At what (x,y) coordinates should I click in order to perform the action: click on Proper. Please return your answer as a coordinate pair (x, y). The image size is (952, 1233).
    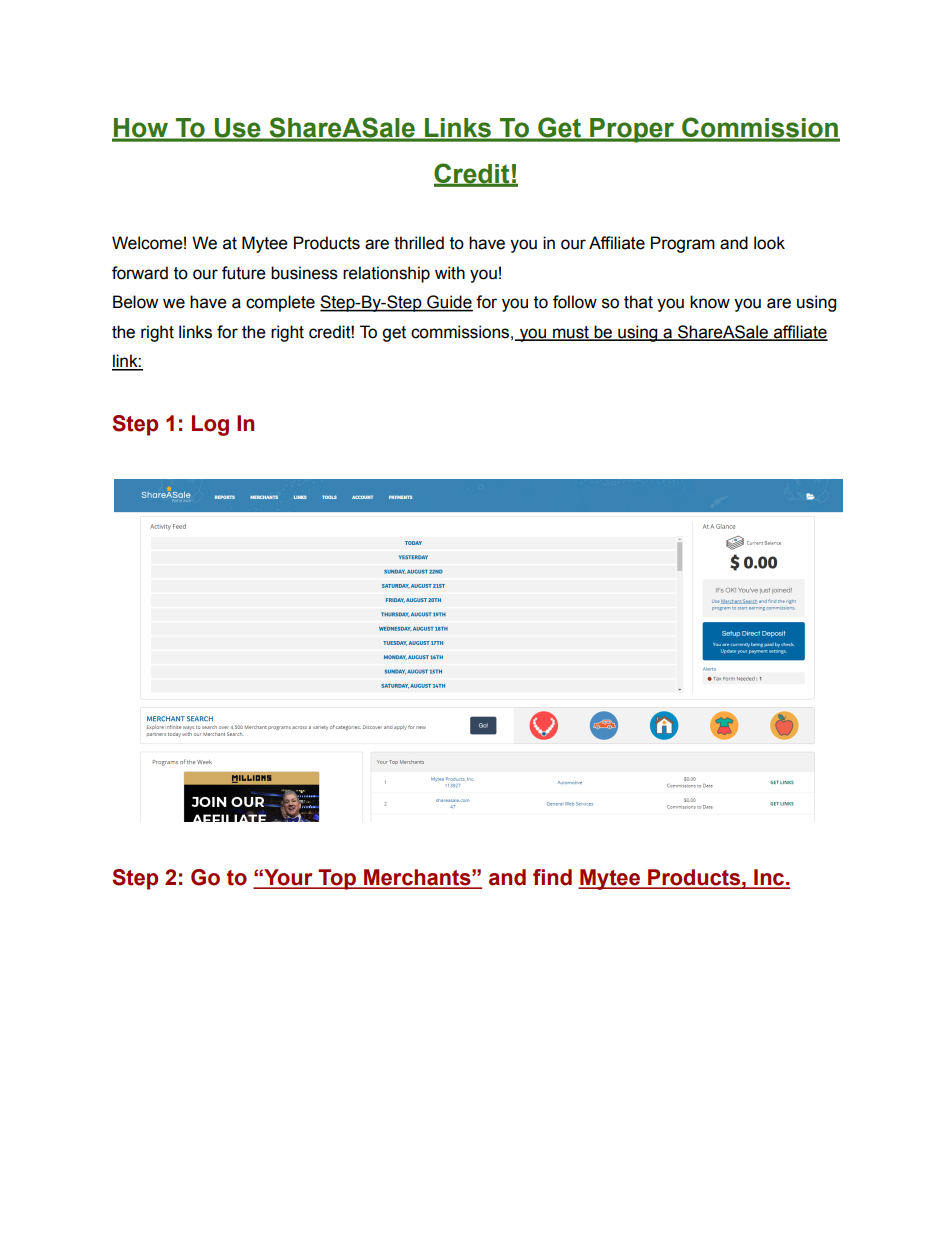
    Looking at the image, I should click on (632, 130).
